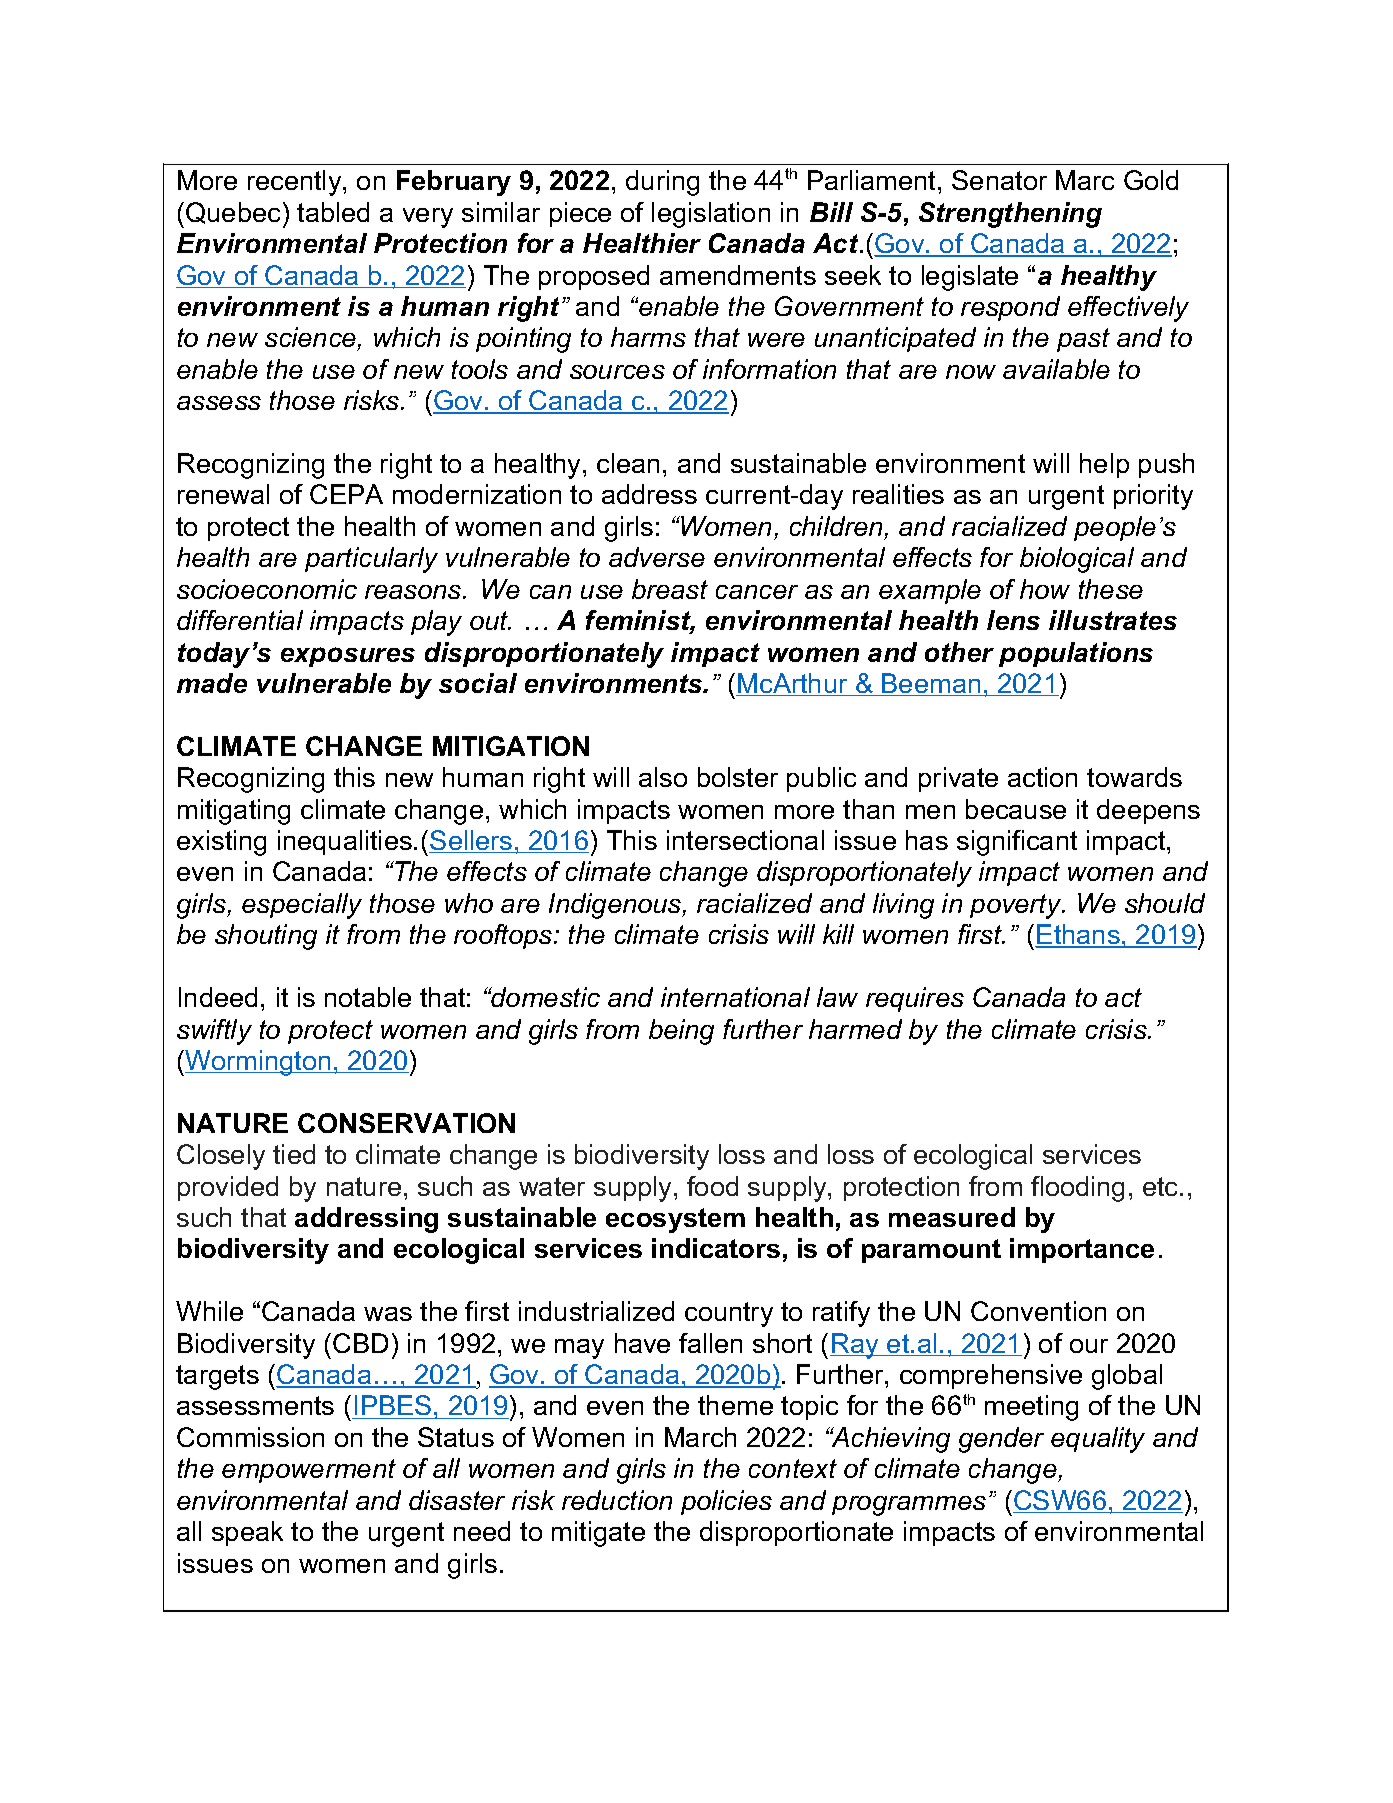 The height and width of the screenshot is (1803, 1393). What do you see at coordinates (1010, 215) in the screenshot?
I see `Strengthening` at bounding box center [1010, 215].
